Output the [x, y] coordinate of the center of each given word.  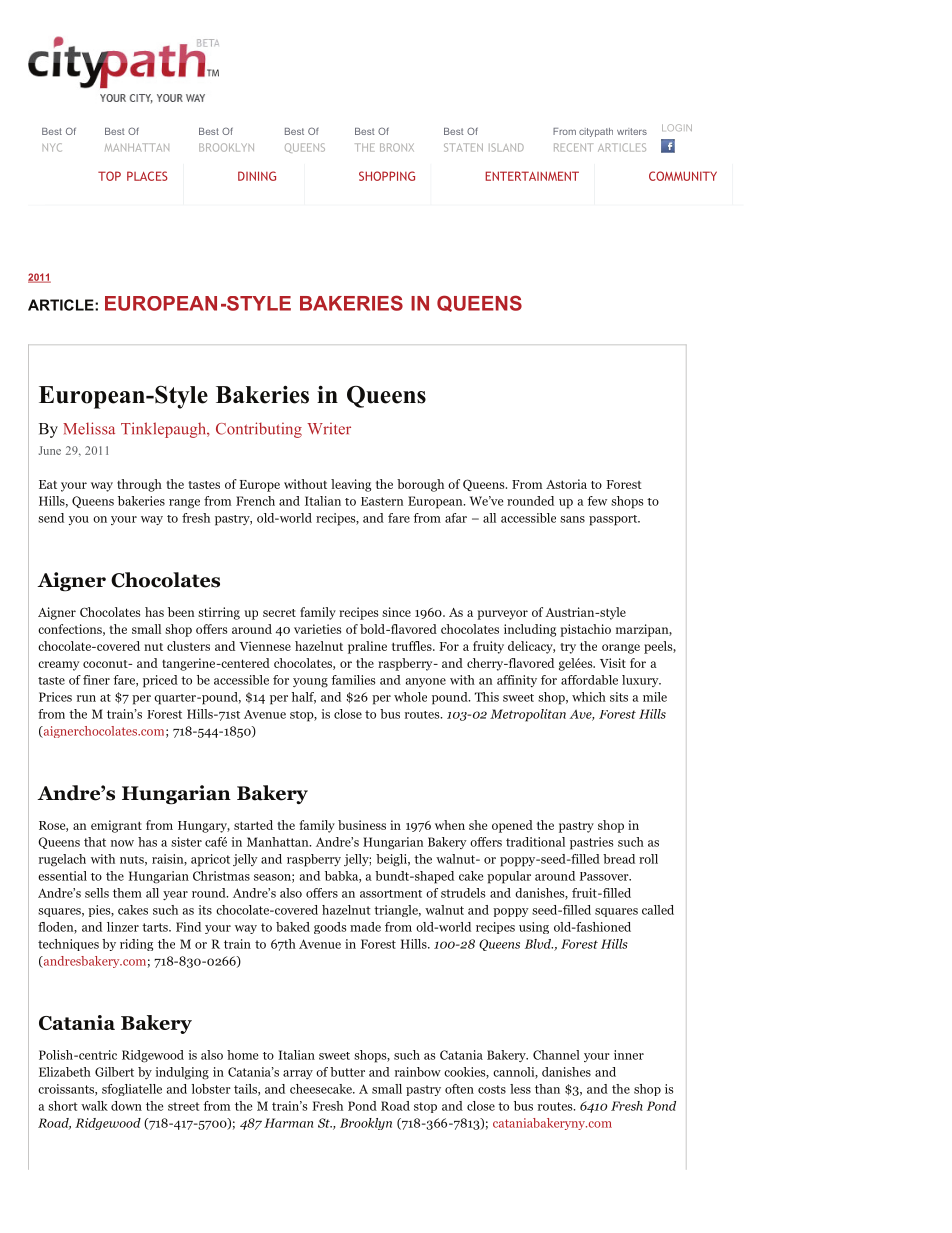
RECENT [573, 147]
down [126, 1106]
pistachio [585, 630]
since [396, 612]
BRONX [397, 147]
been [181, 612]
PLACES [147, 176]
